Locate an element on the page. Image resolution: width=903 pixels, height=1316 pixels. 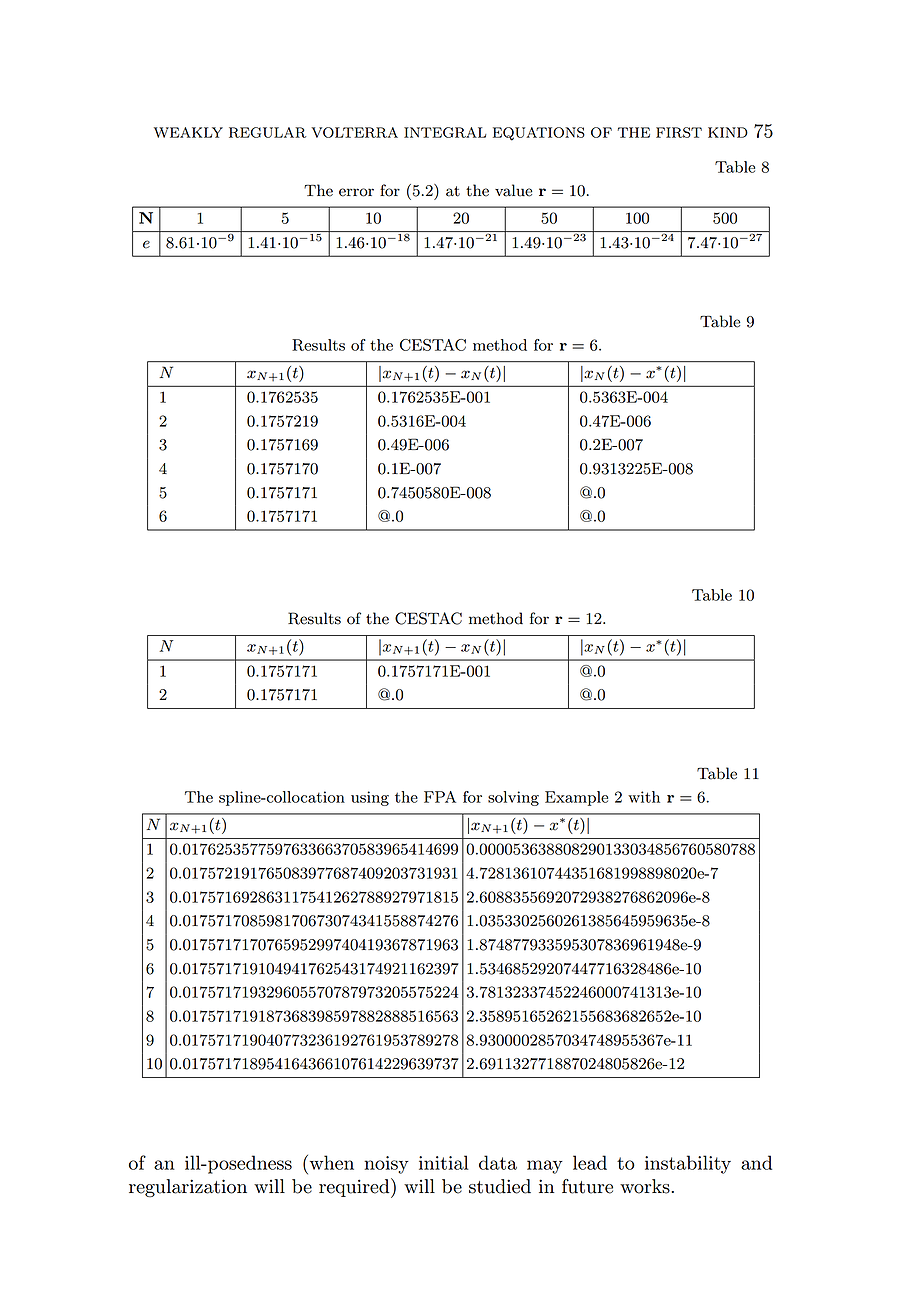
FPA is located at coordinates (440, 797).
